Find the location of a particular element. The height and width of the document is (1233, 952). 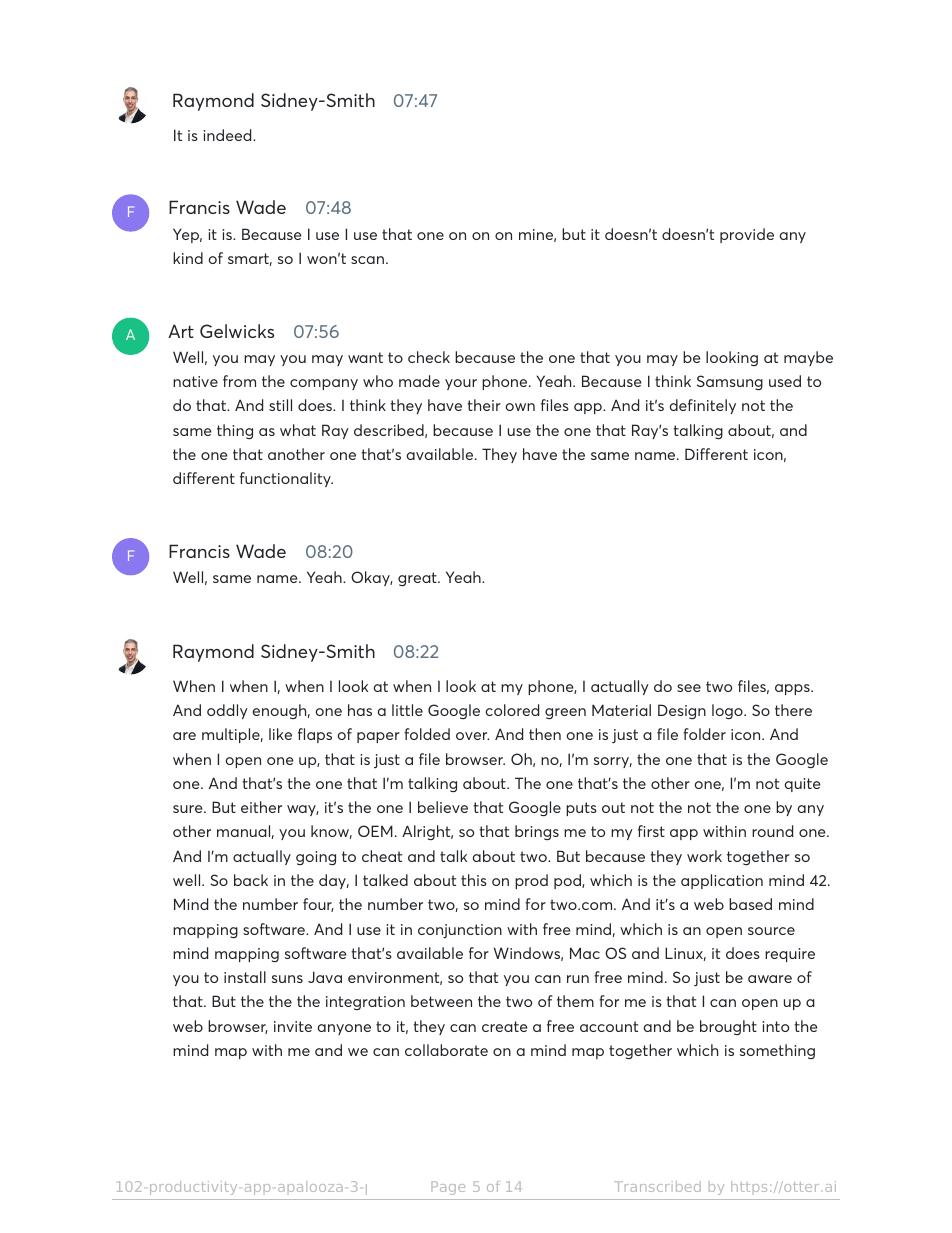

provide is located at coordinates (747, 235).
